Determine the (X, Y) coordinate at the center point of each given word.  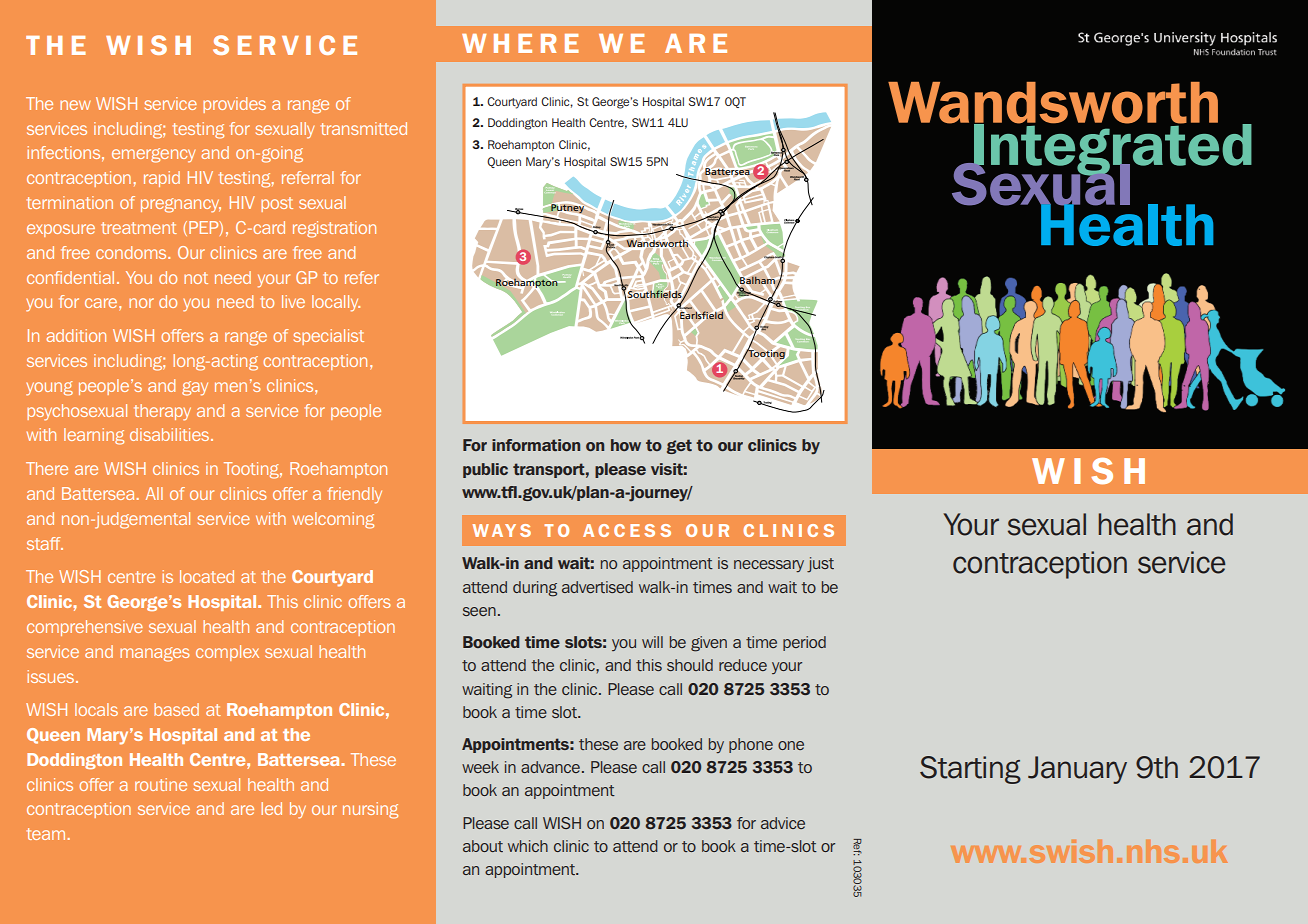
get (679, 446)
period (804, 643)
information (536, 445)
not (196, 278)
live (293, 301)
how (626, 445)
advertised (597, 587)
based (176, 709)
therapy (162, 412)
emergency (153, 155)
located (207, 576)
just (820, 565)
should (690, 665)
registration (334, 229)
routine (161, 784)
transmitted (364, 128)
